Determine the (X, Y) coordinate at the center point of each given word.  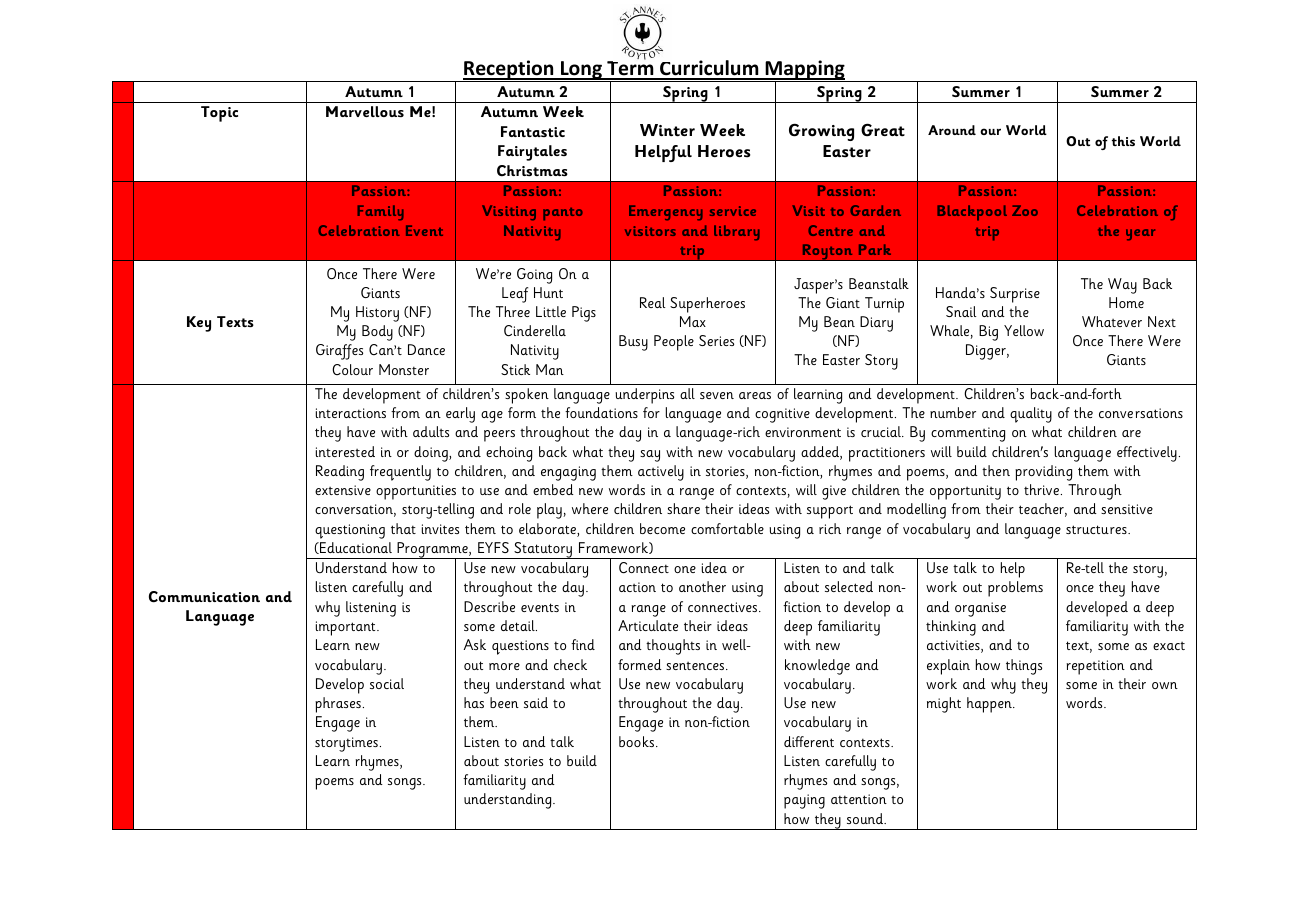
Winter (667, 130)
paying (804, 801)
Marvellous (365, 111)
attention (859, 799)
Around (952, 130)
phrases (338, 705)
